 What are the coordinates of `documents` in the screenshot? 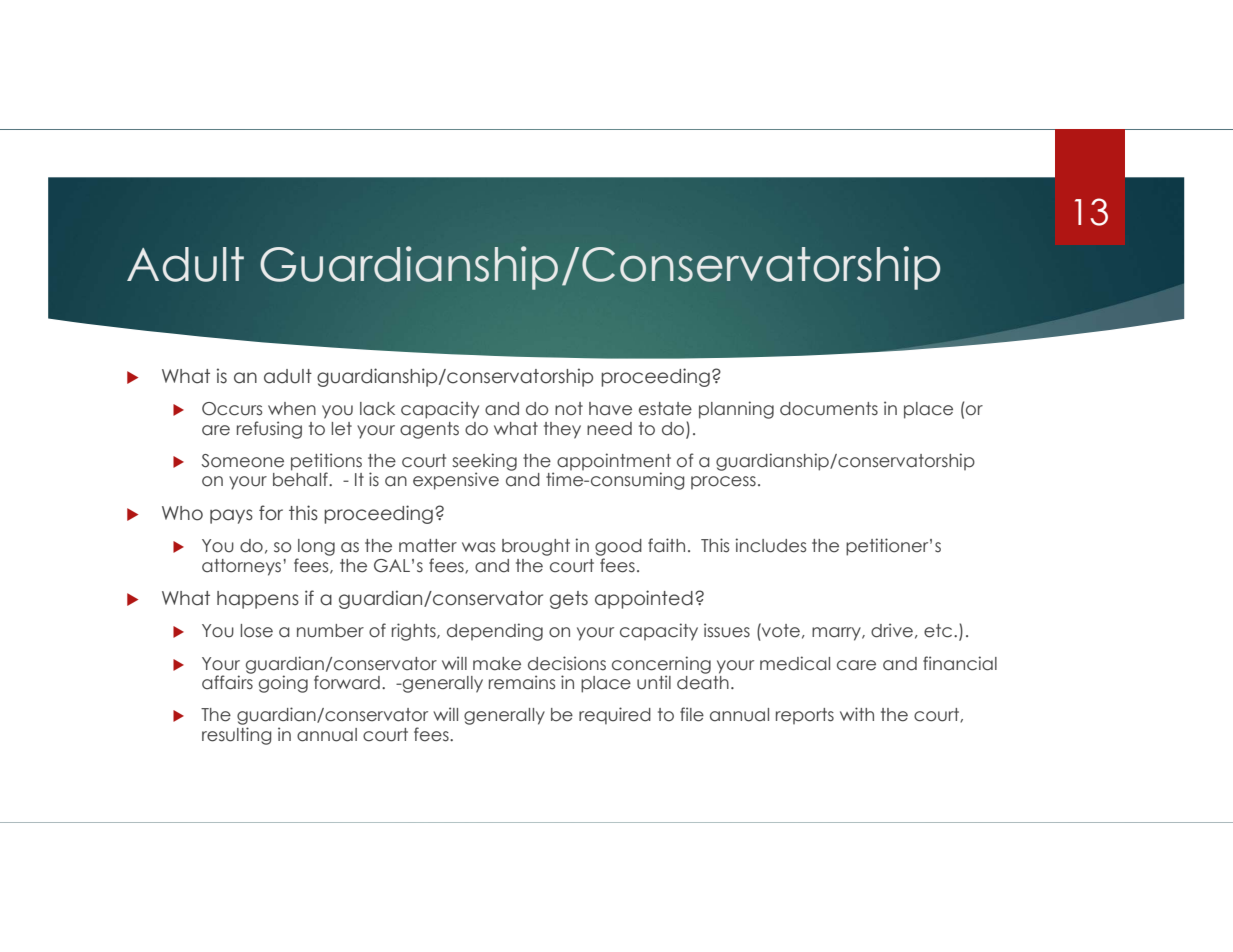 It's located at (829, 409).
